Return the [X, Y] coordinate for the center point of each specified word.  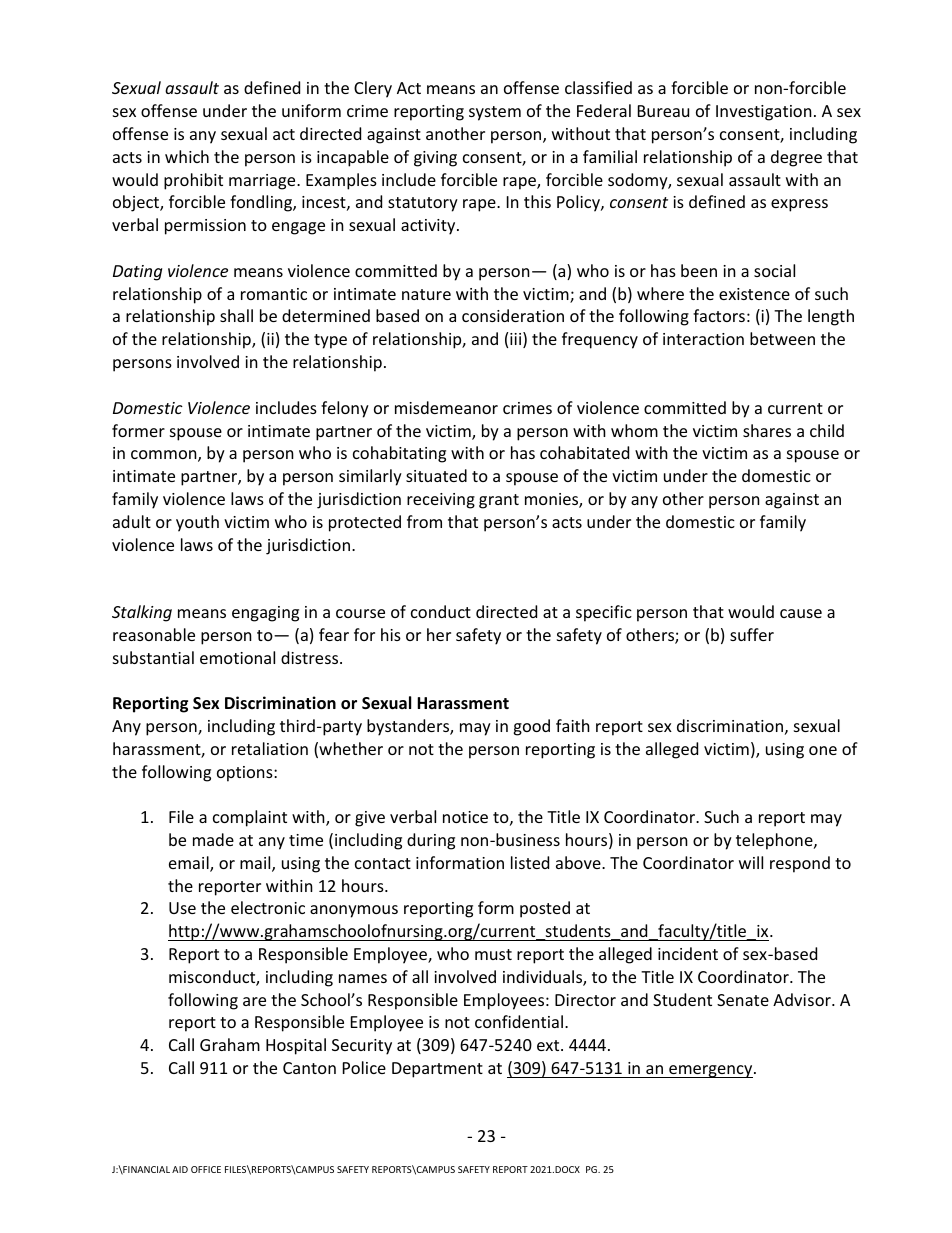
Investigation [764, 113]
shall [236, 315]
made [213, 839]
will [751, 862]
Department [437, 1070]
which [187, 156]
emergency [711, 1071]
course [360, 613]
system [495, 113]
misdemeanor [446, 407]
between [782, 338]
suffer [752, 634]
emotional [237, 657]
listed [530, 862]
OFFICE [206, 1169]
